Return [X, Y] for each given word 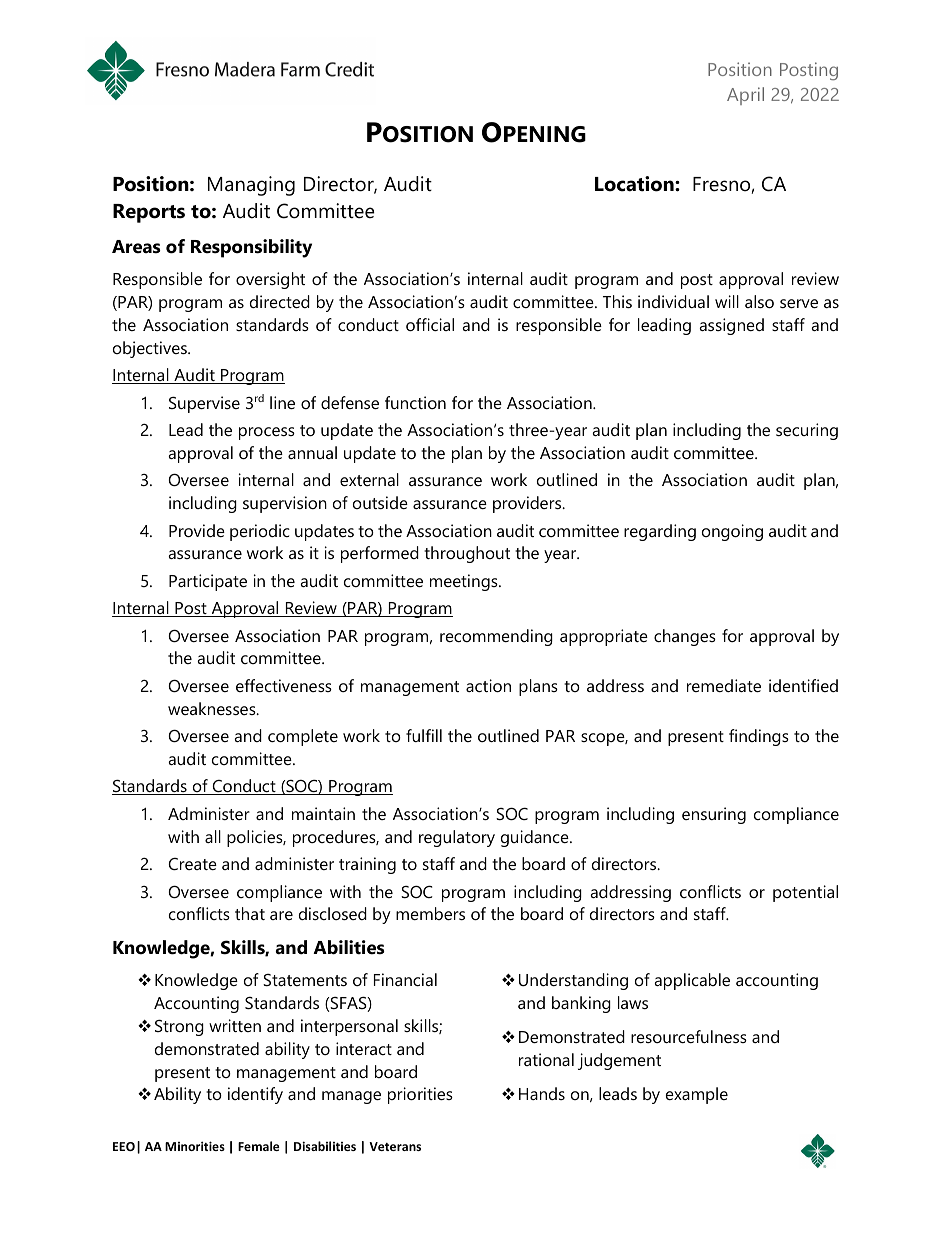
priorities [420, 1095]
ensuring [714, 815]
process [267, 433]
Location [635, 184]
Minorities [195, 1146]
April [745, 96]
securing [807, 431]
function [415, 402]
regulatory [457, 838]
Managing [251, 186]
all [213, 836]
